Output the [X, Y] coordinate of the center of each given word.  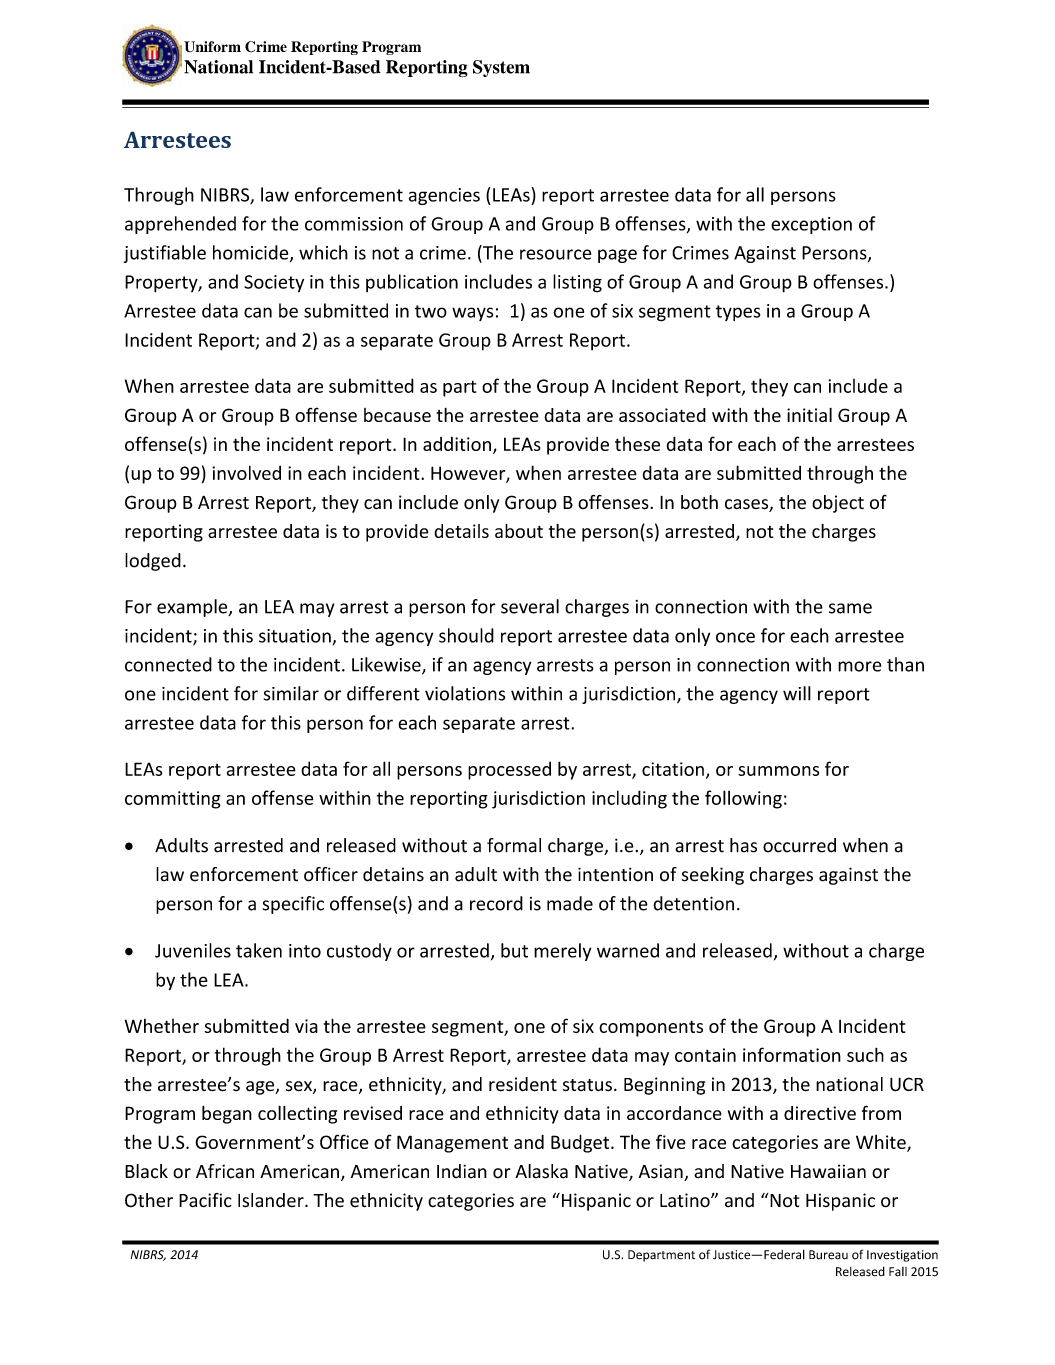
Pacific [205, 1200]
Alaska [541, 1171]
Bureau [828, 1255]
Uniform [212, 47]
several [530, 606]
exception [811, 225]
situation [296, 637]
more [860, 666]
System [501, 68]
